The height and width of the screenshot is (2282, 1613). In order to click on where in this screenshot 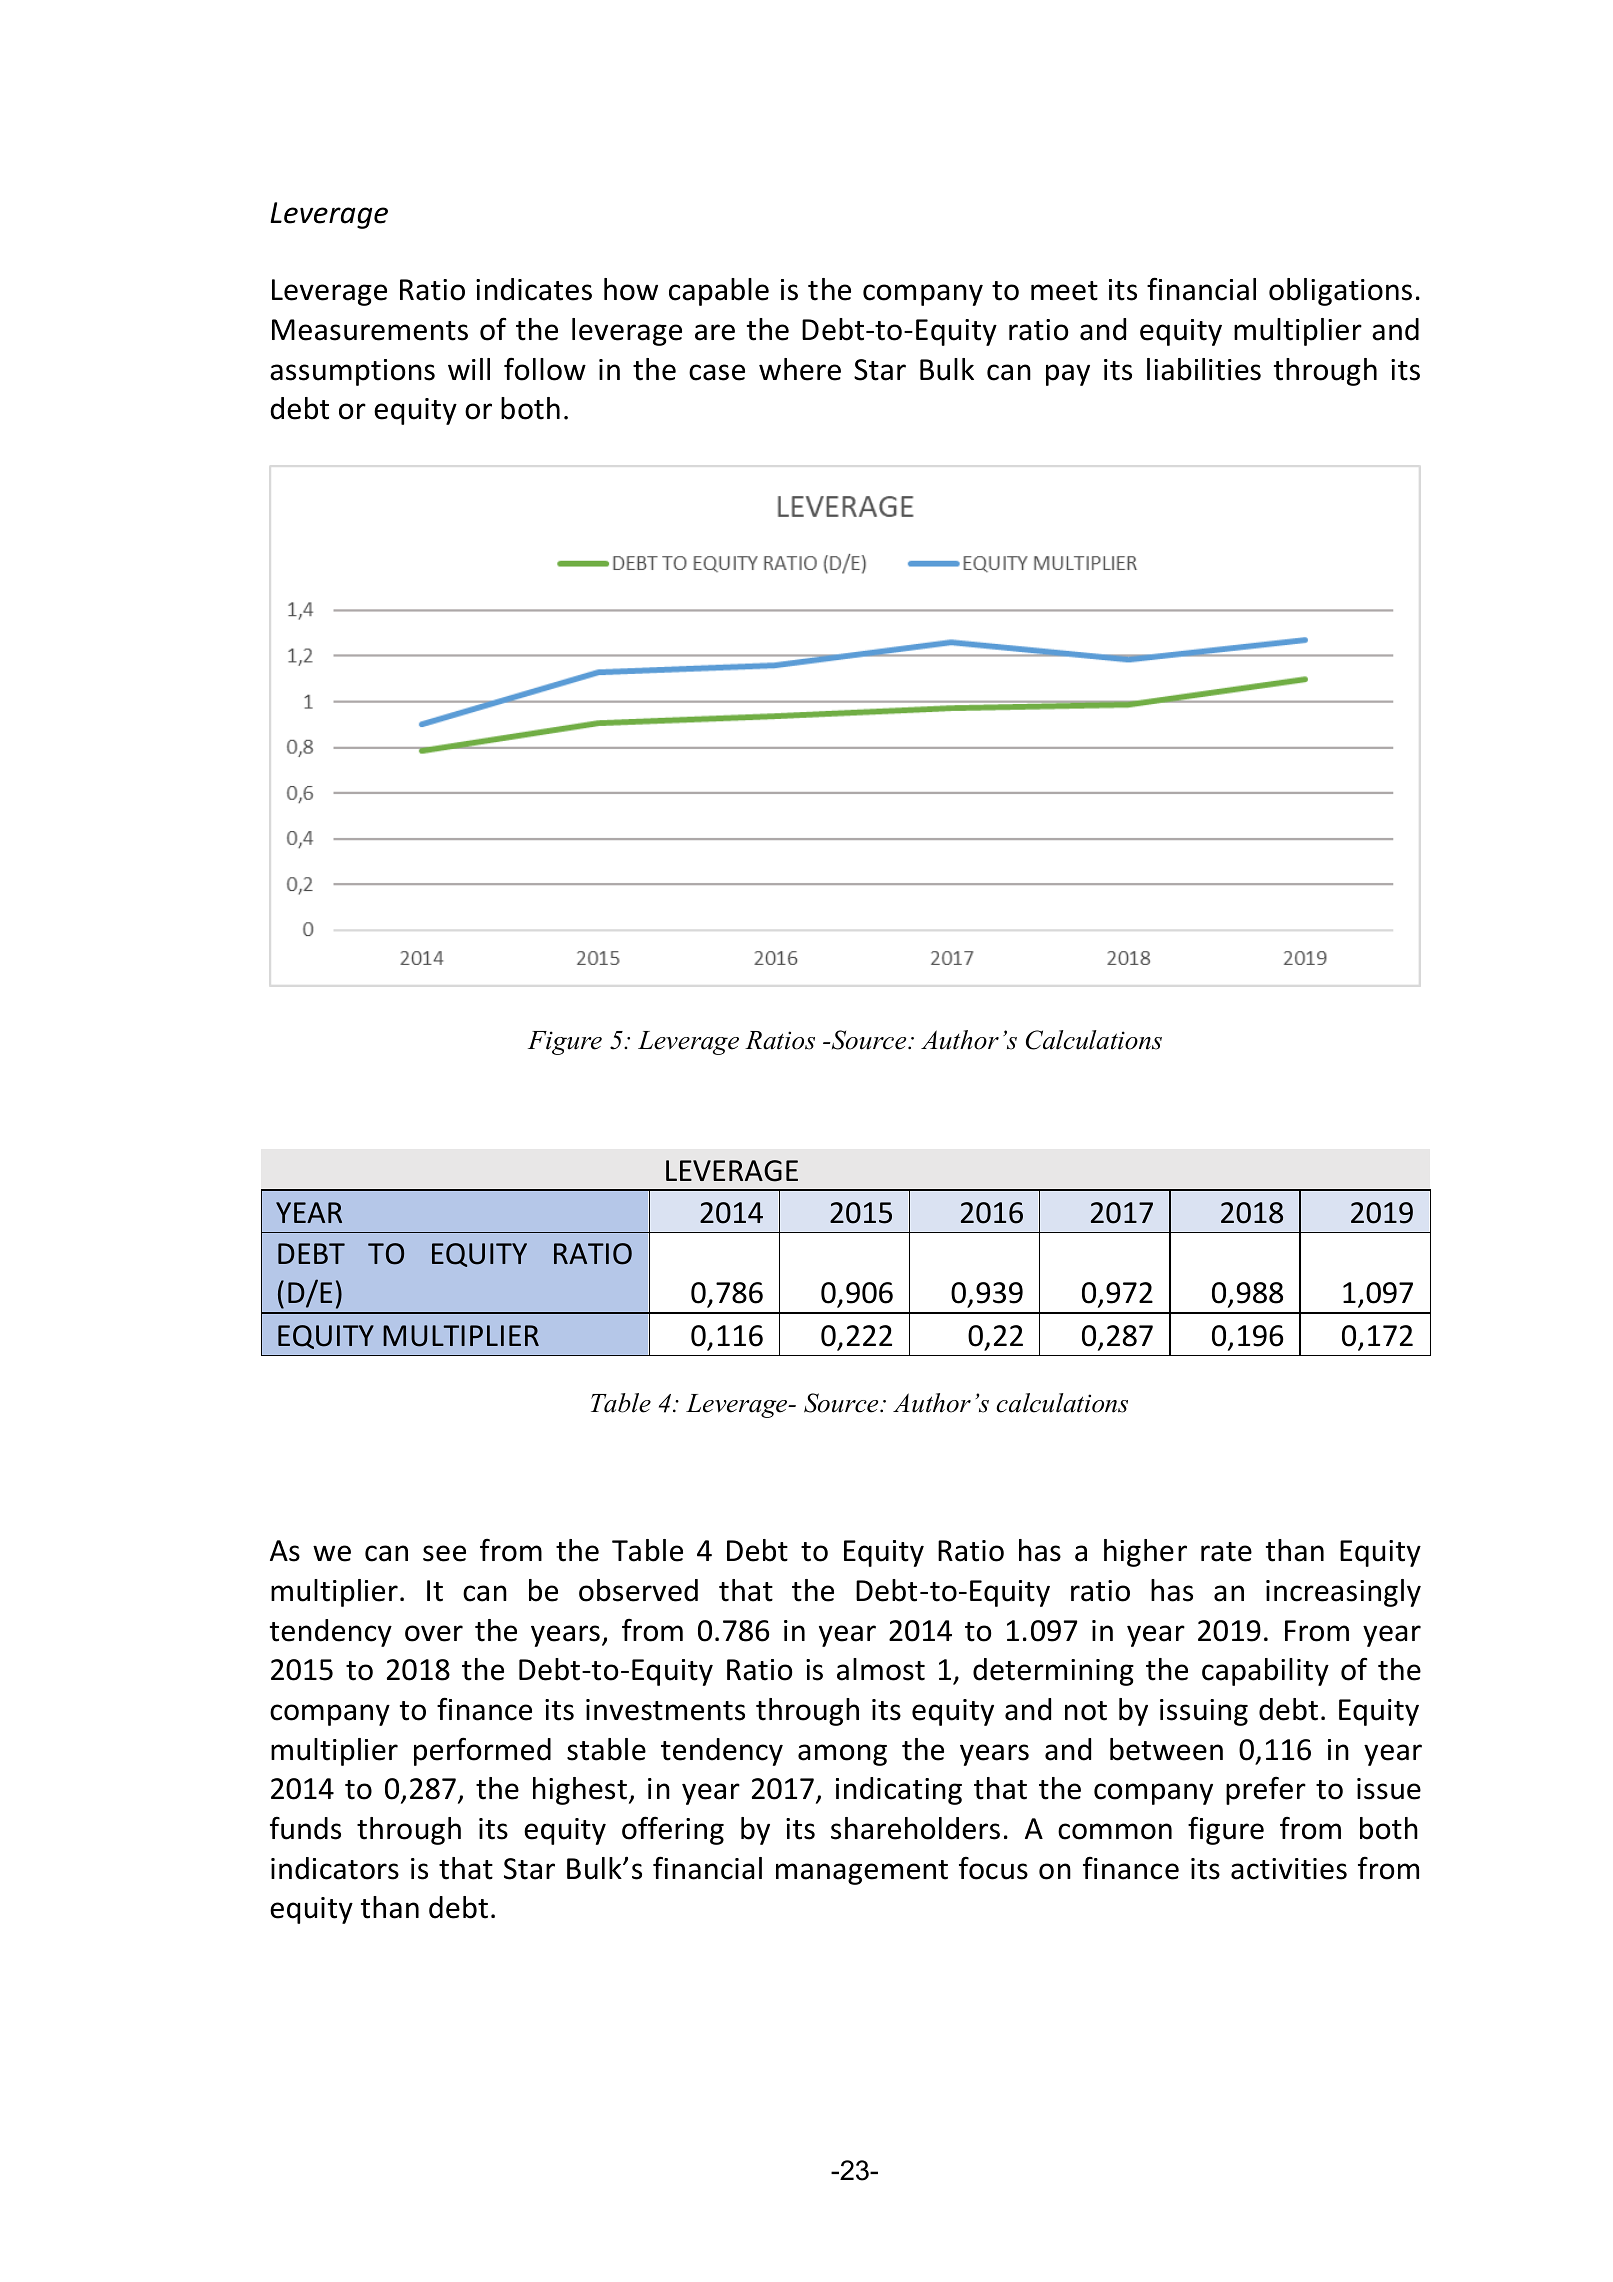, I will do `click(800, 369)`.
